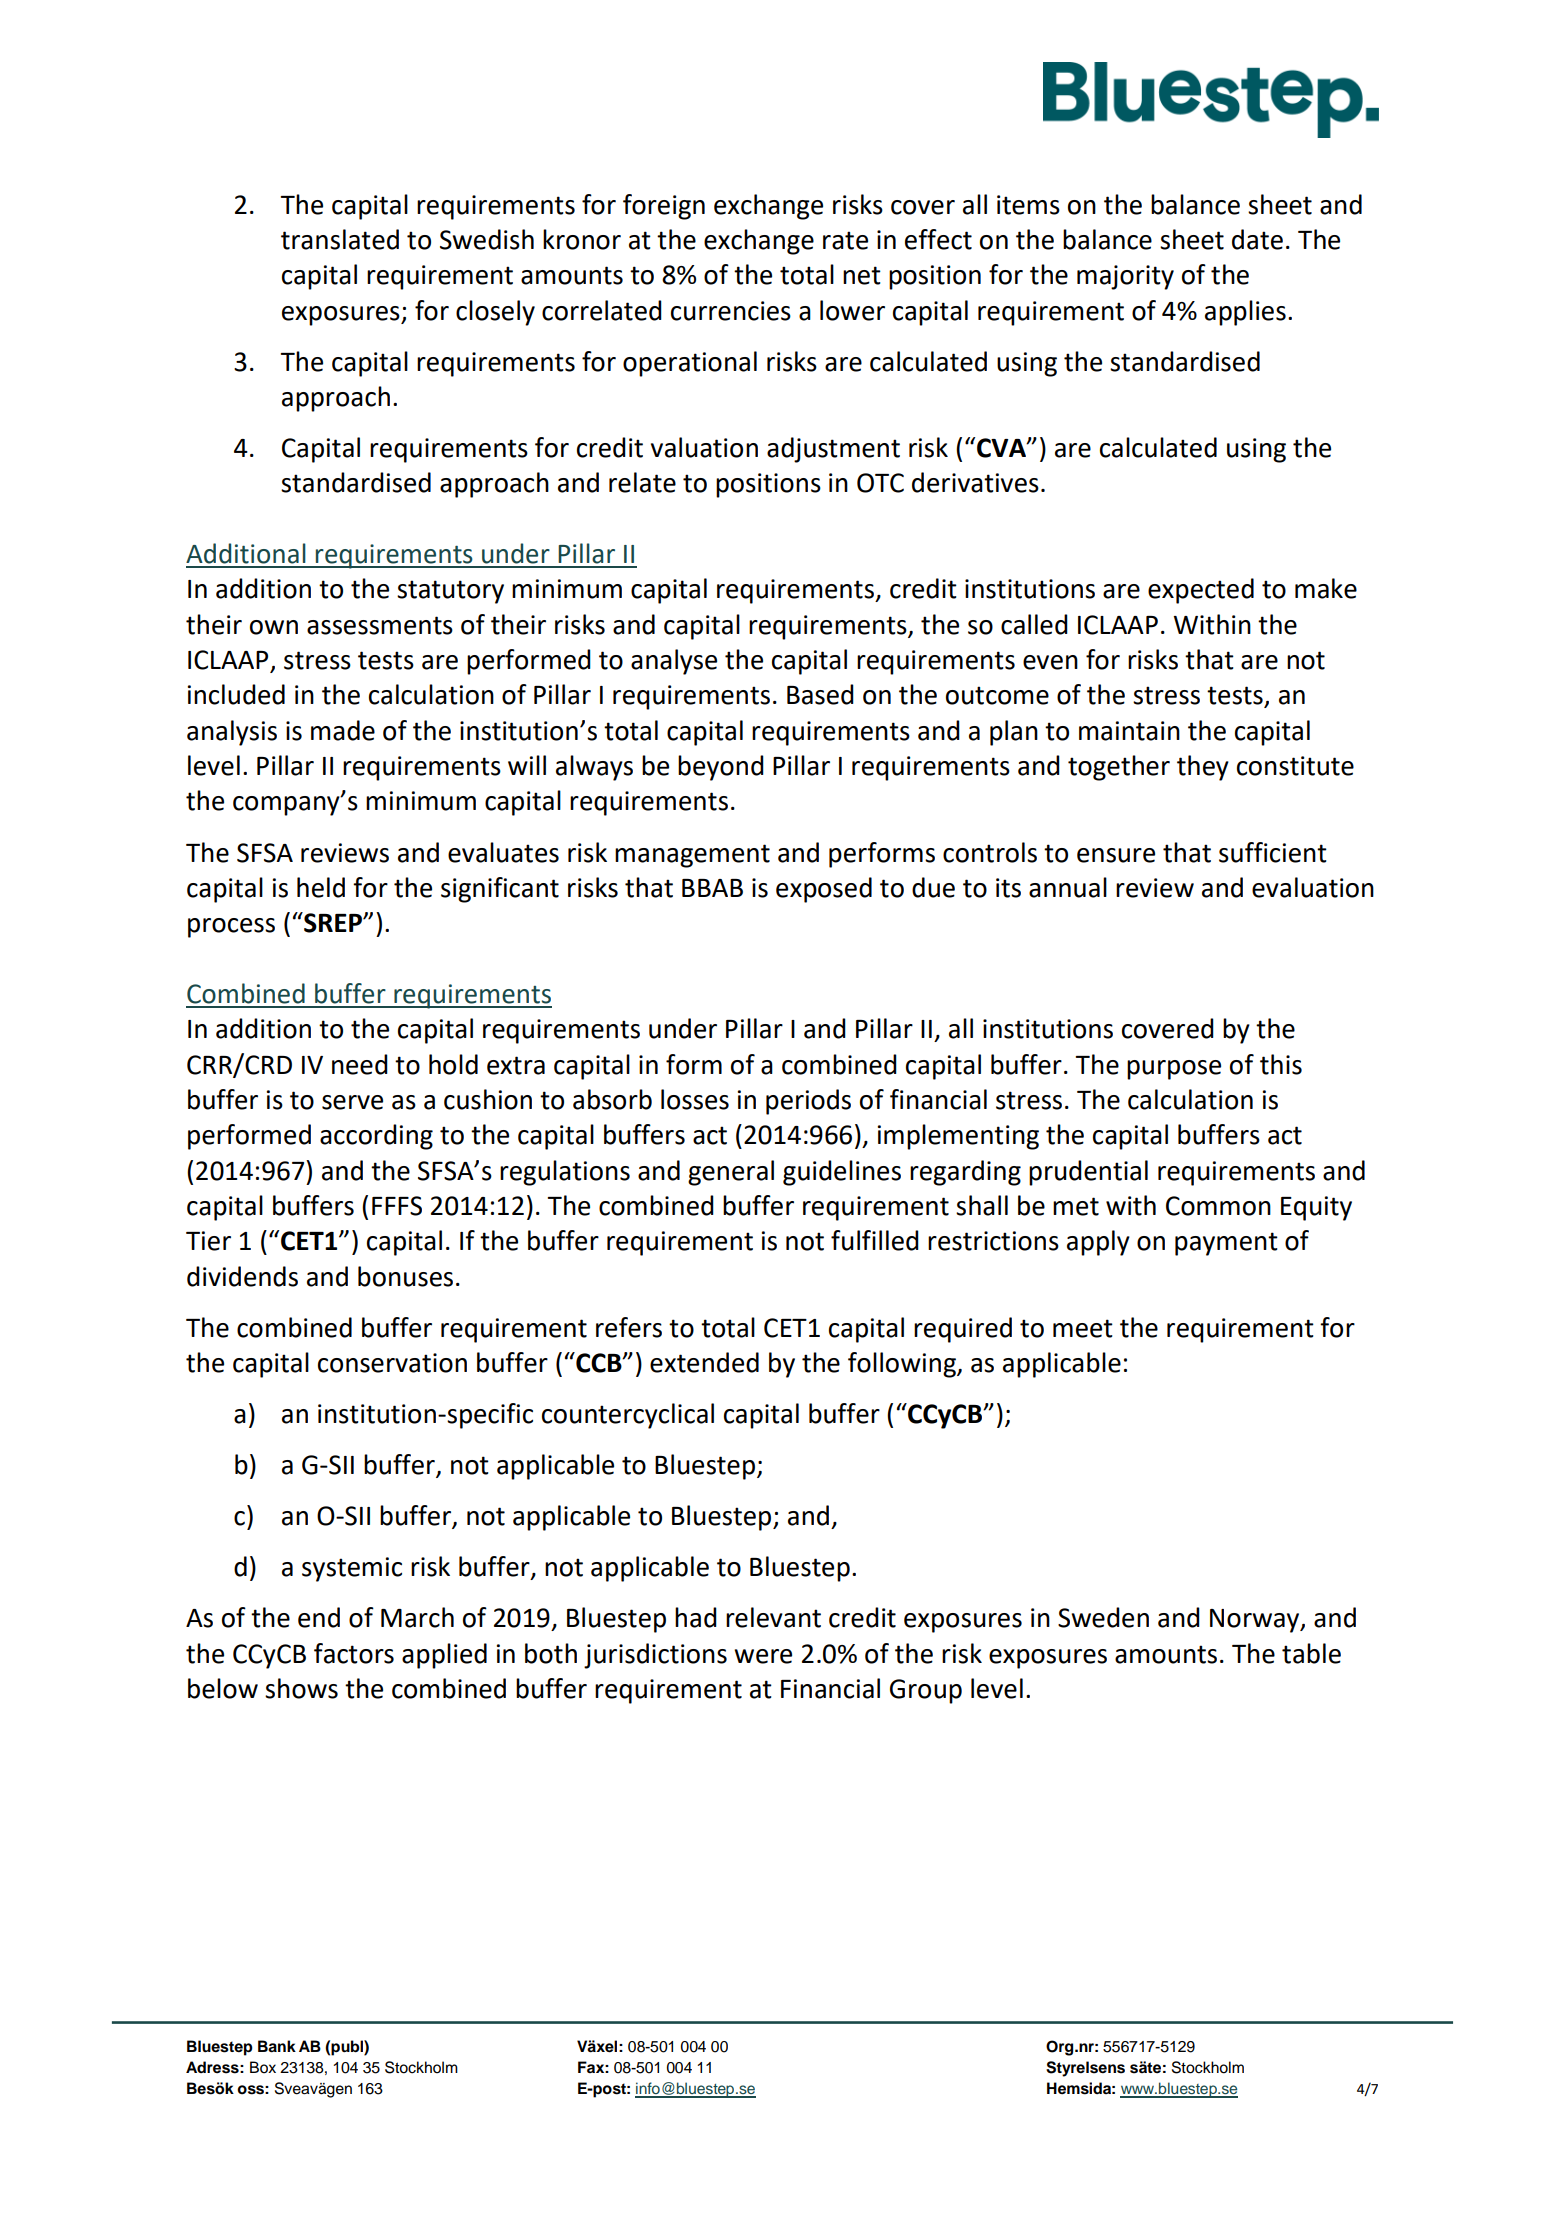  What do you see at coordinates (731, 311) in the screenshot?
I see `currencies` at bounding box center [731, 311].
